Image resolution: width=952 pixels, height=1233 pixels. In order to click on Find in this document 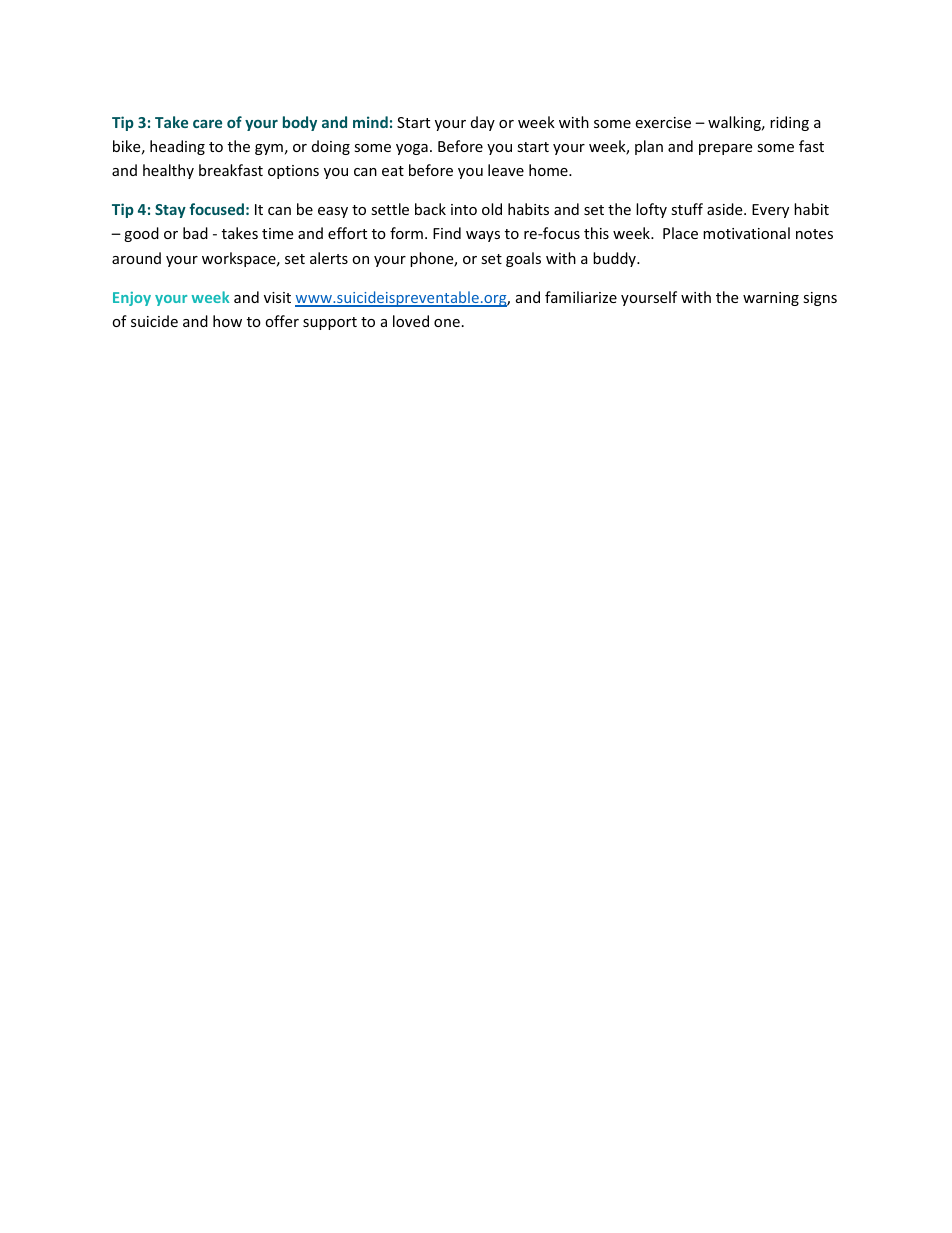, I will do `click(447, 233)`.
